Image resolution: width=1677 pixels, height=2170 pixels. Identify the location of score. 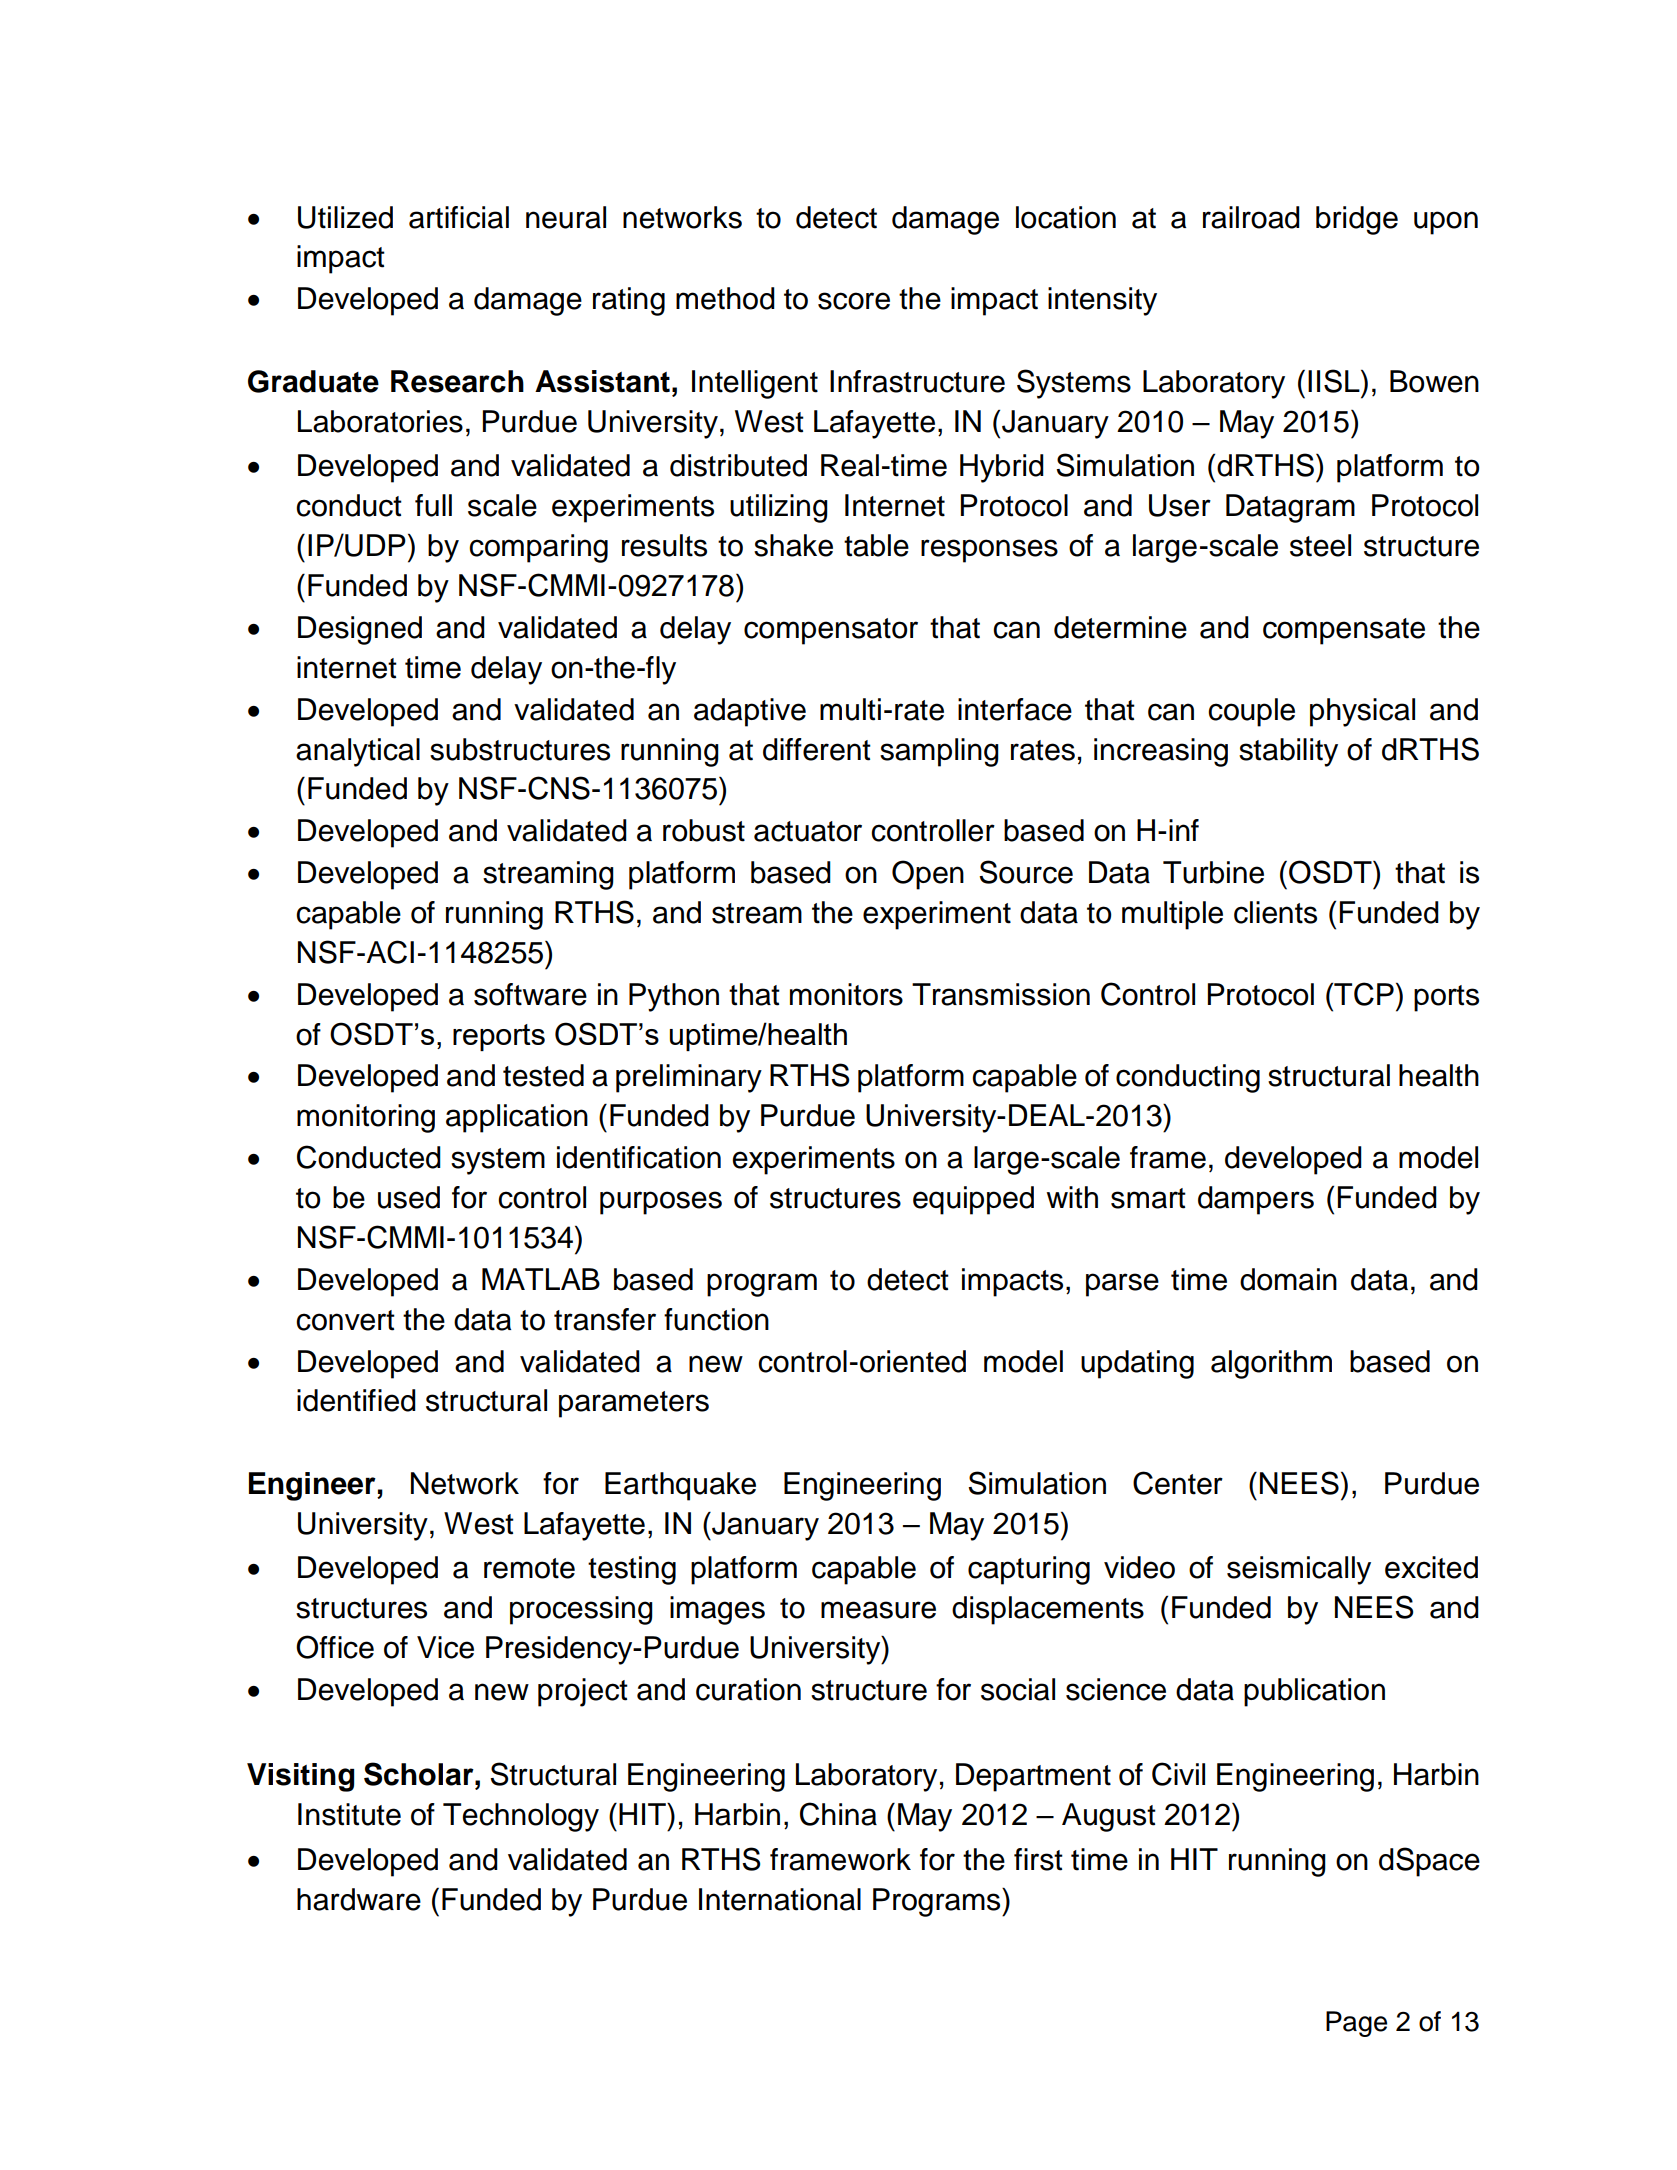
(854, 301).
